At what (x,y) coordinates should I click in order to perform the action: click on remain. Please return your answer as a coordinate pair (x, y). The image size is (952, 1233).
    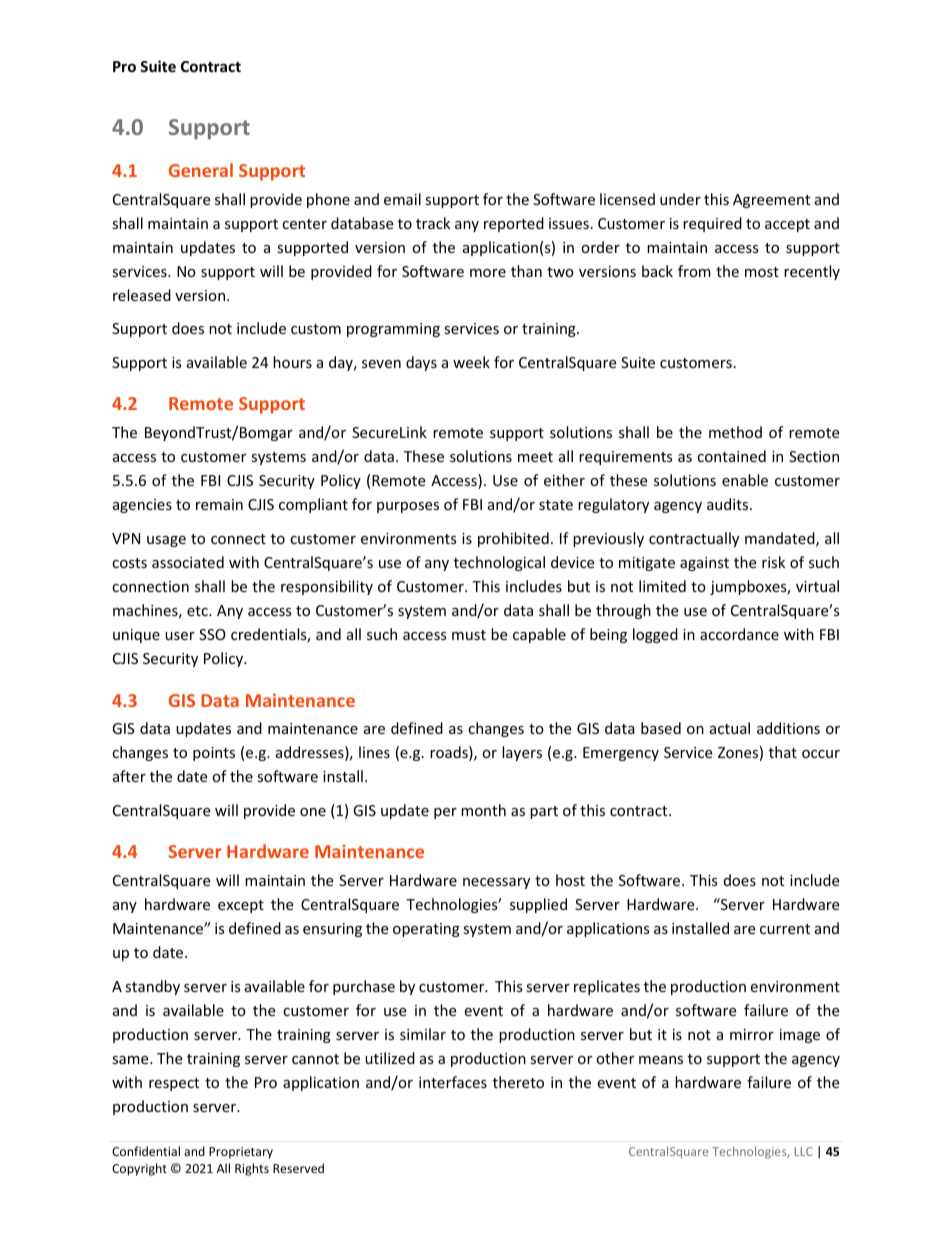
    Looking at the image, I should click on (219, 504).
